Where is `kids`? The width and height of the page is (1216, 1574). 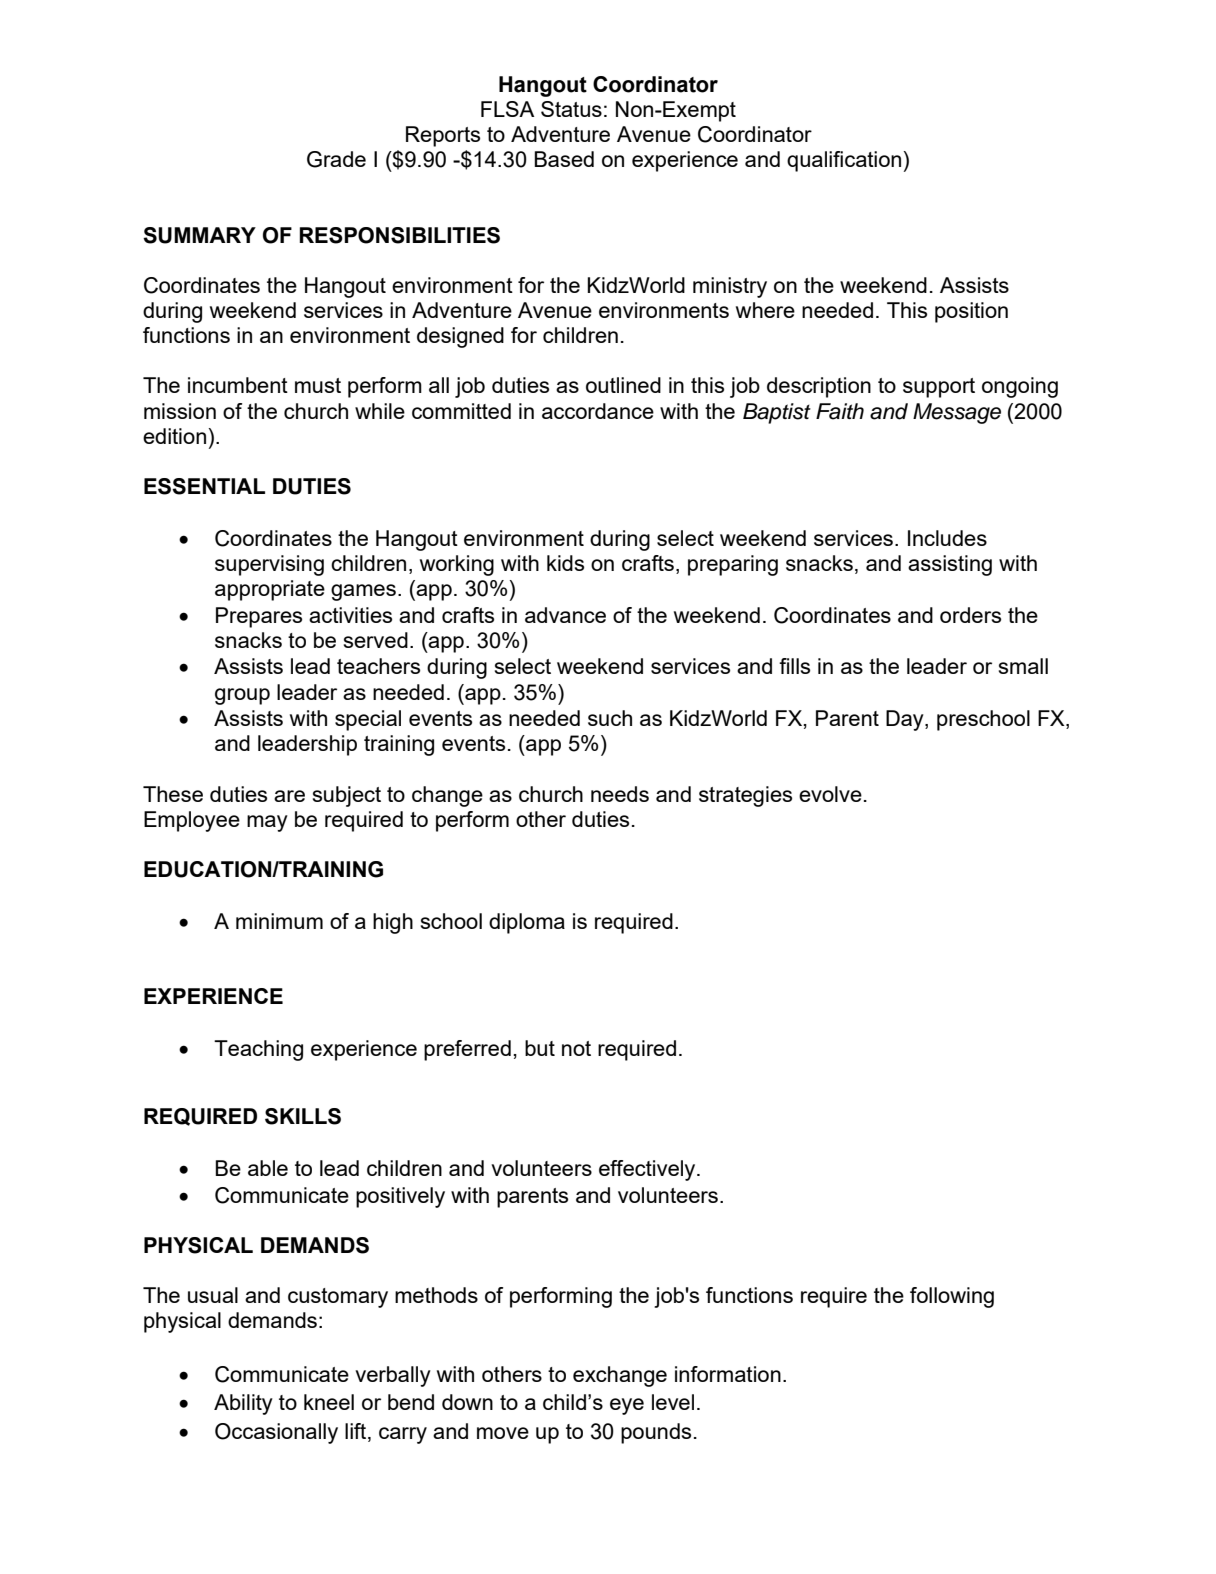 kids is located at coordinates (565, 563).
